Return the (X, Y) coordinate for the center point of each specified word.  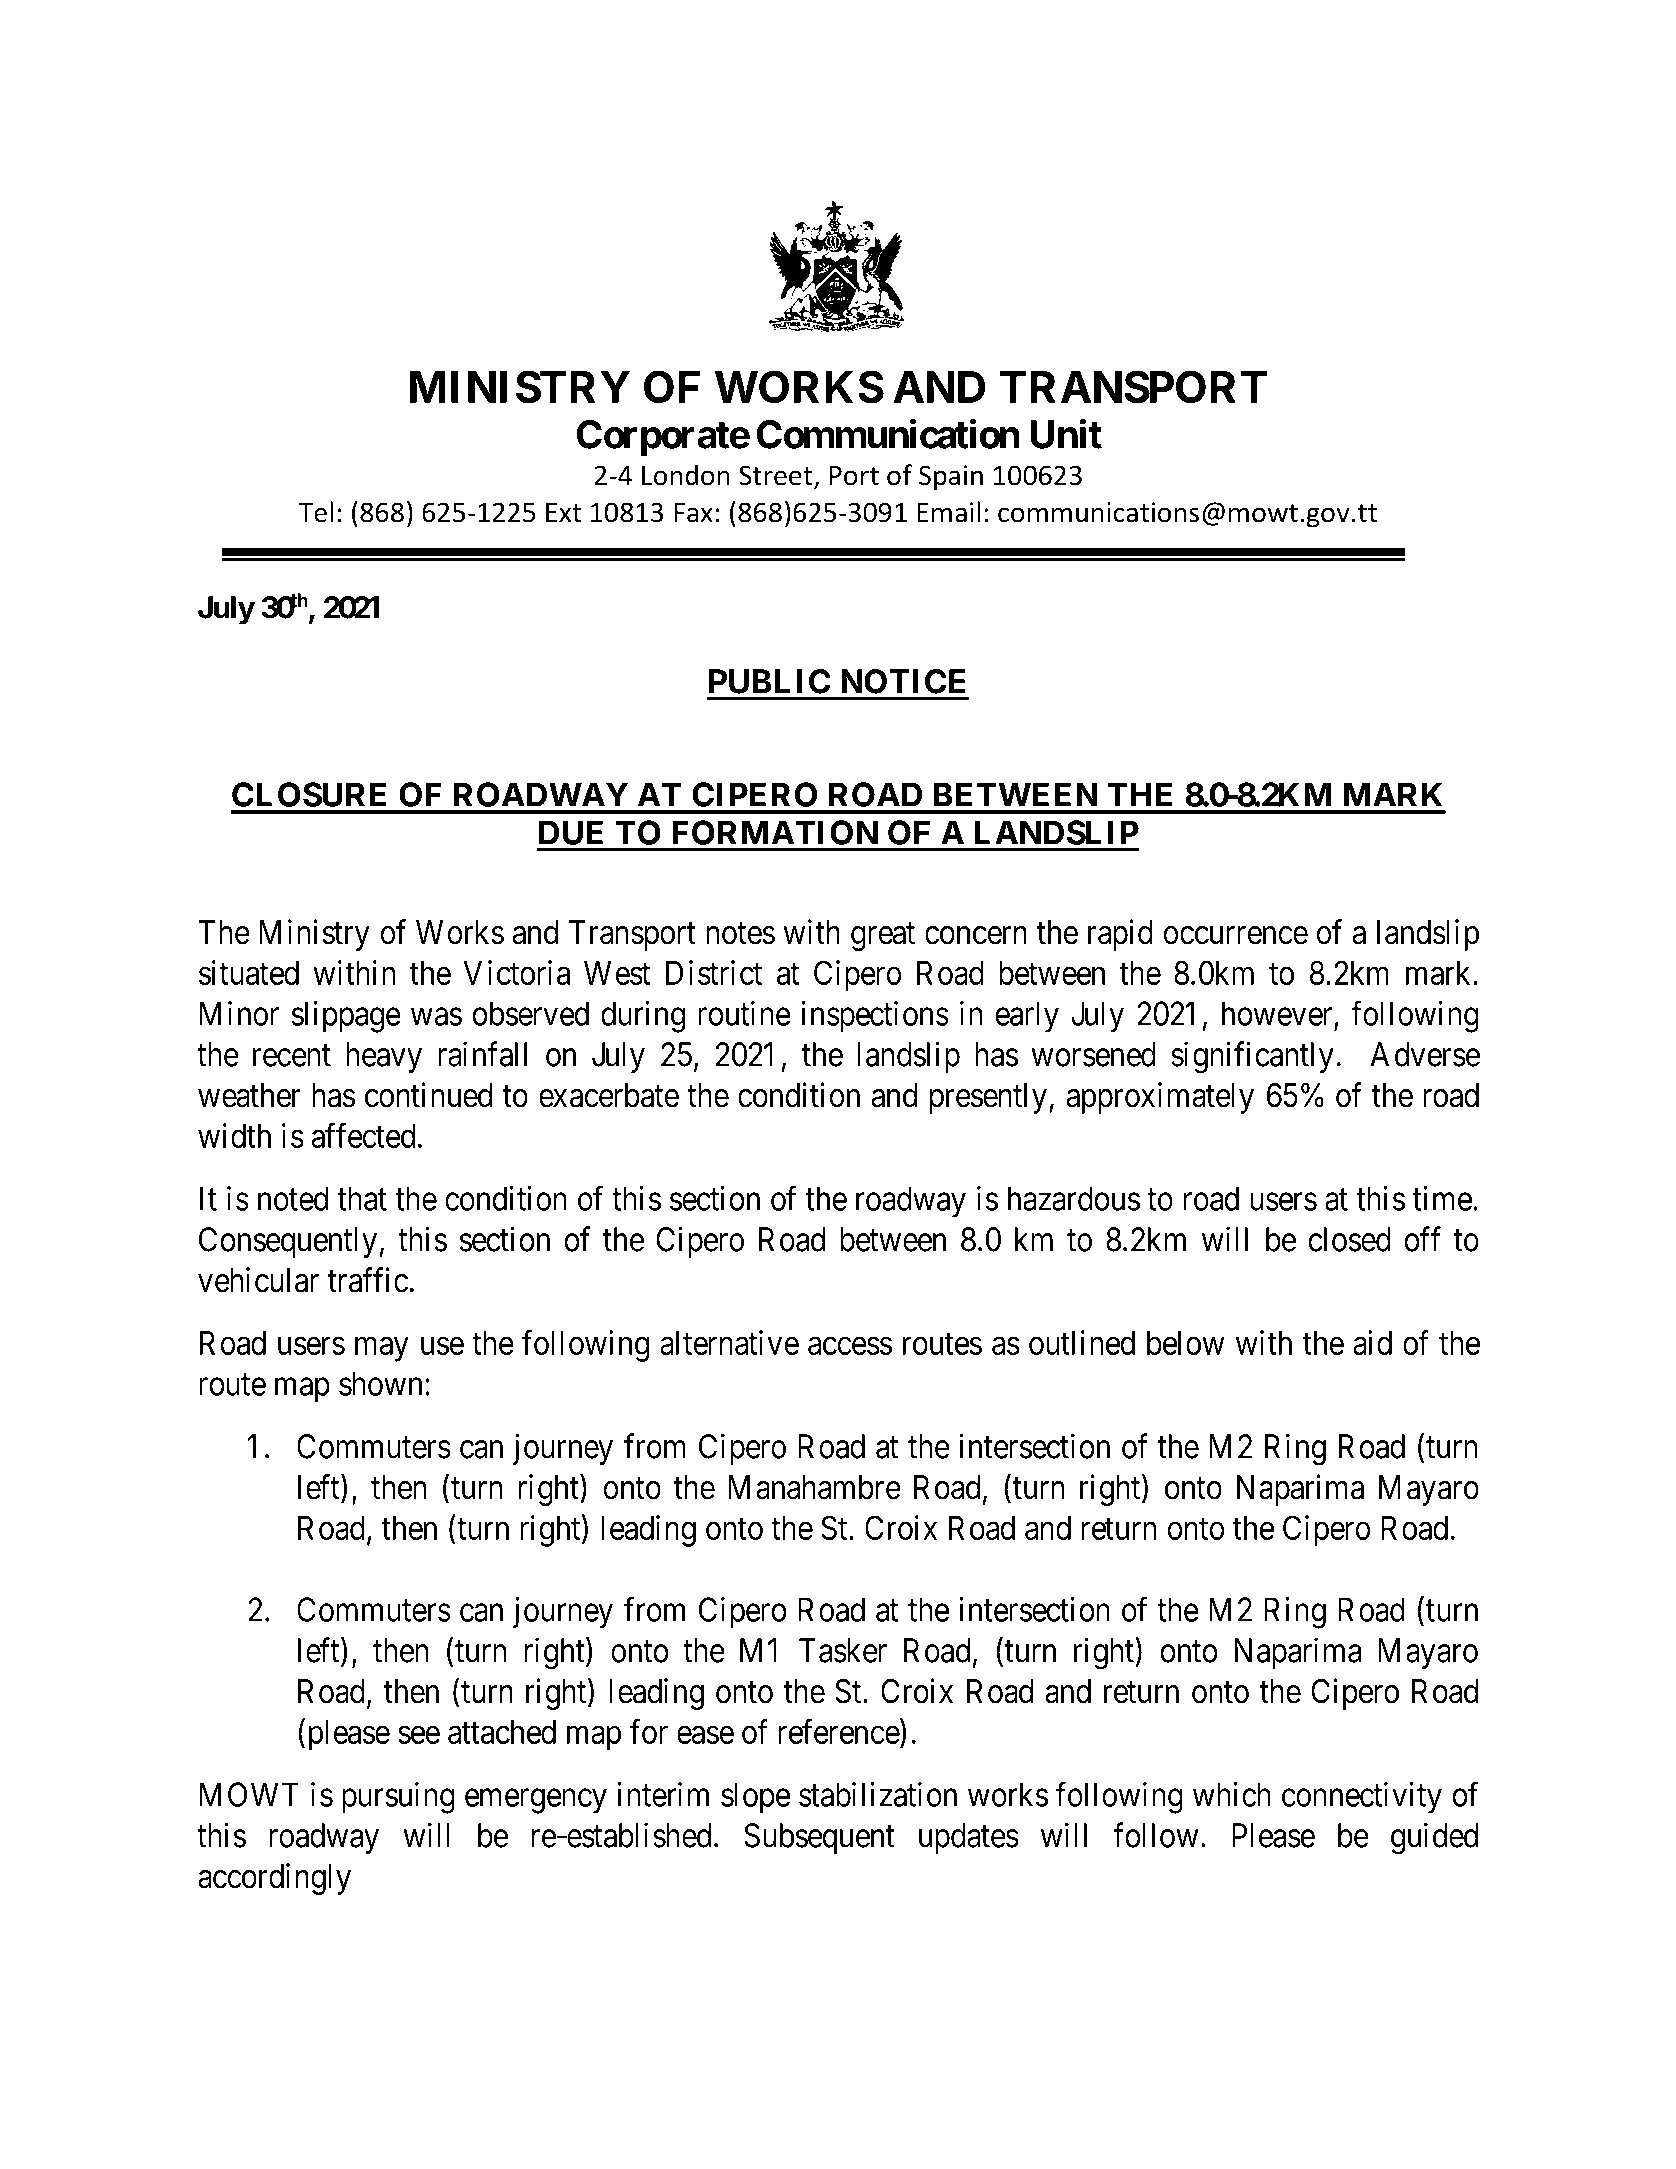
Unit (1066, 434)
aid (1372, 1342)
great (883, 936)
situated (249, 972)
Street (777, 476)
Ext (563, 513)
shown (380, 1383)
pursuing (398, 1798)
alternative (729, 1342)
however (1277, 1013)
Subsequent (819, 1838)
